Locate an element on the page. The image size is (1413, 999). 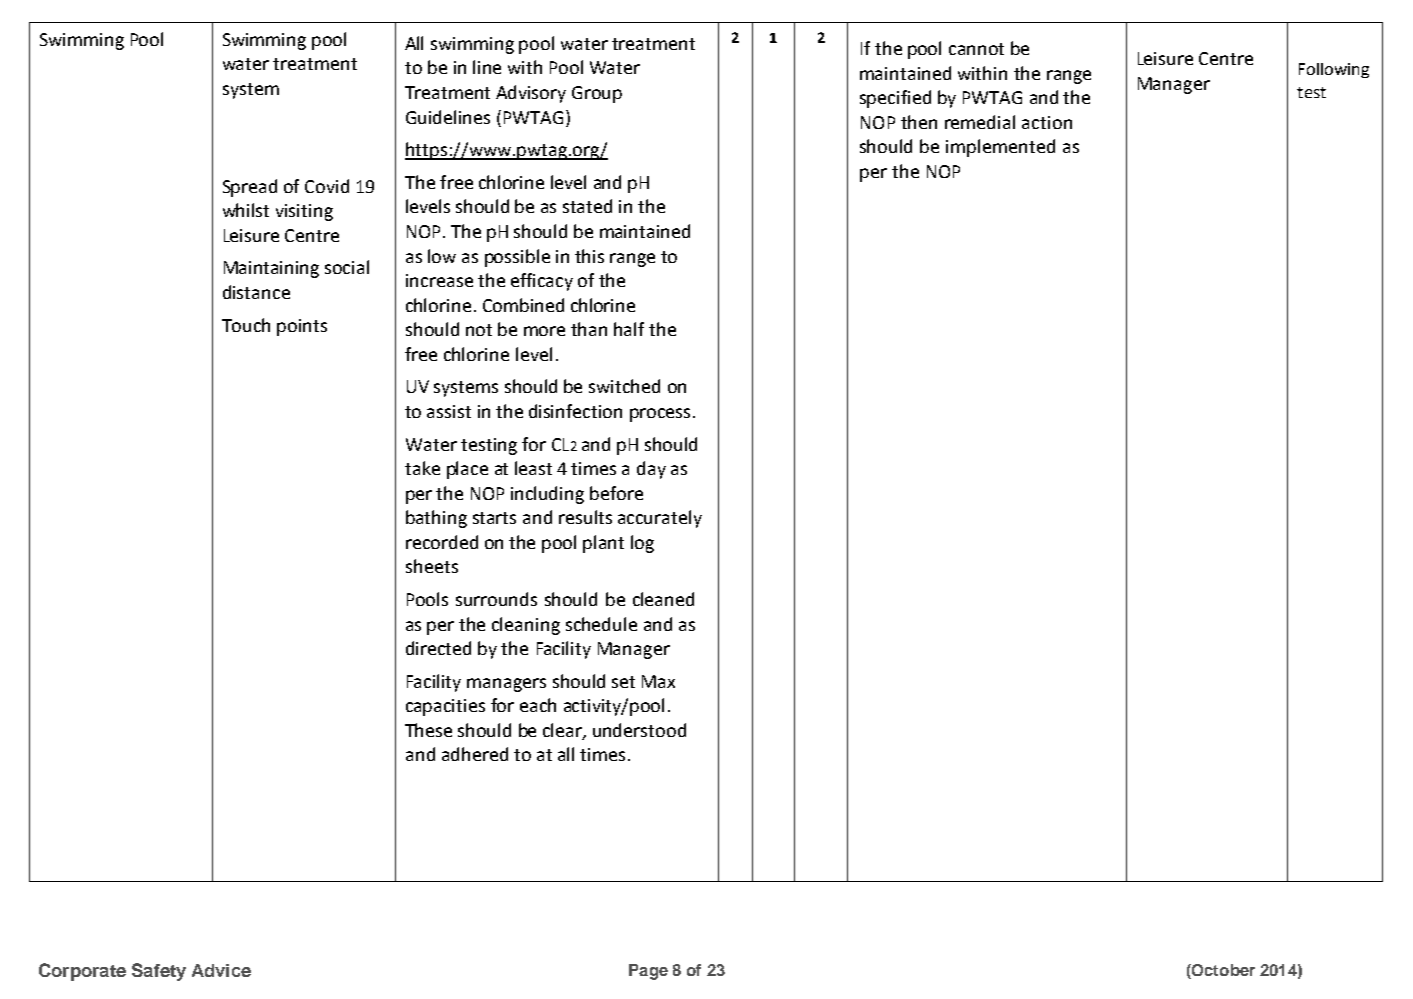
bathing is located at coordinates (436, 519).
